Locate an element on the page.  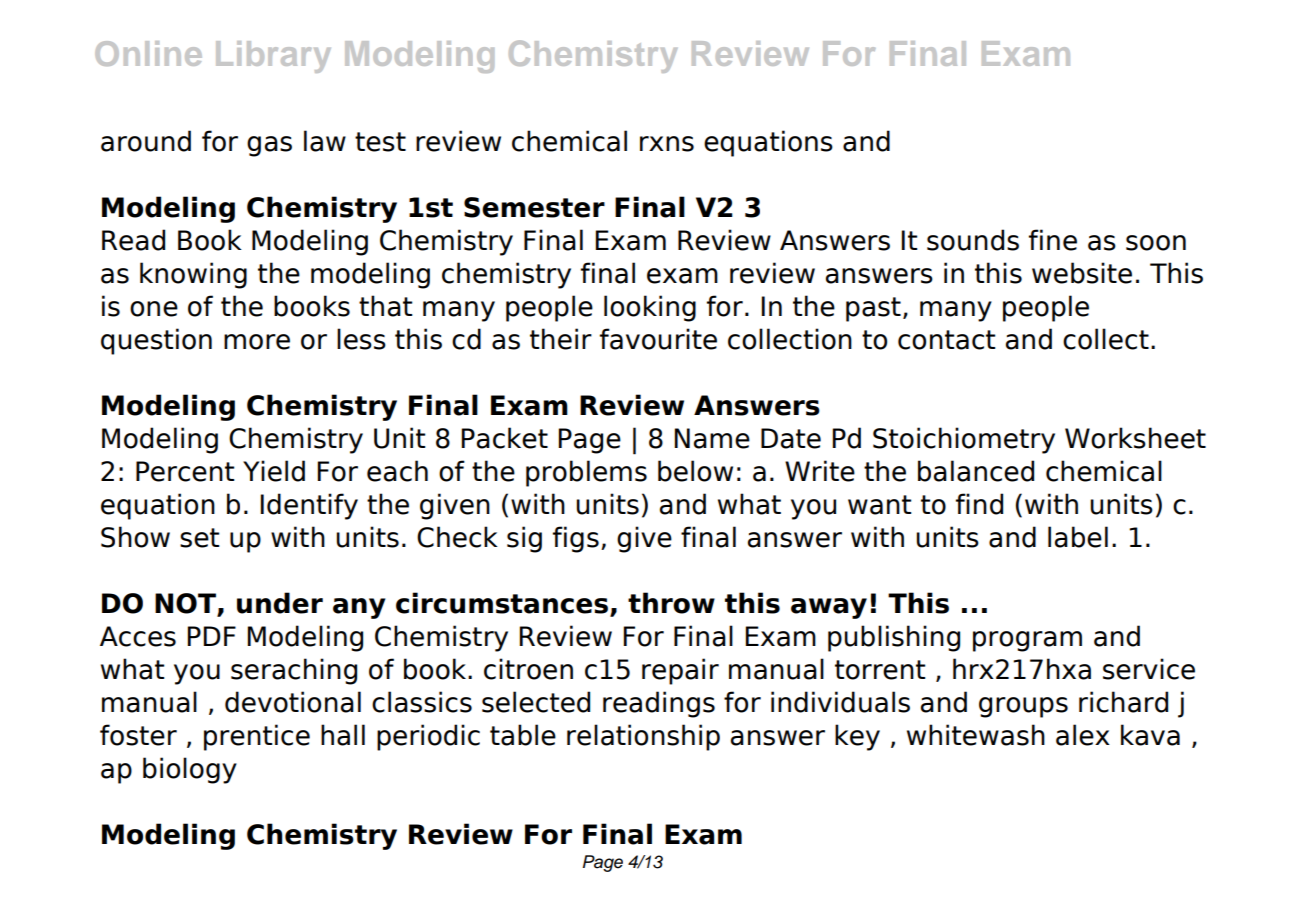
Stoichiometry is located at coordinates (964, 440).
